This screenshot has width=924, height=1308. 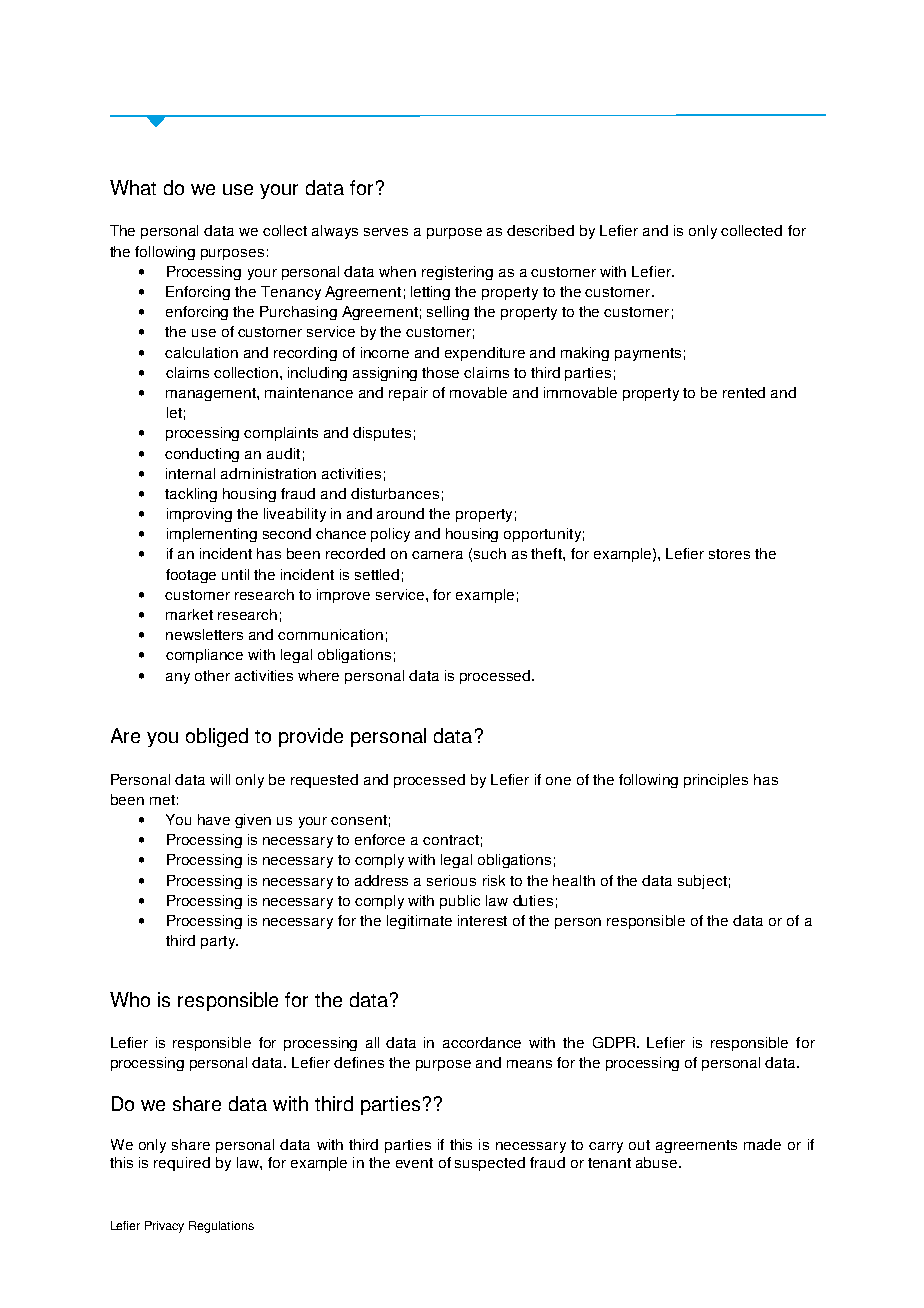 I want to click on have, so click(x=214, y=819).
